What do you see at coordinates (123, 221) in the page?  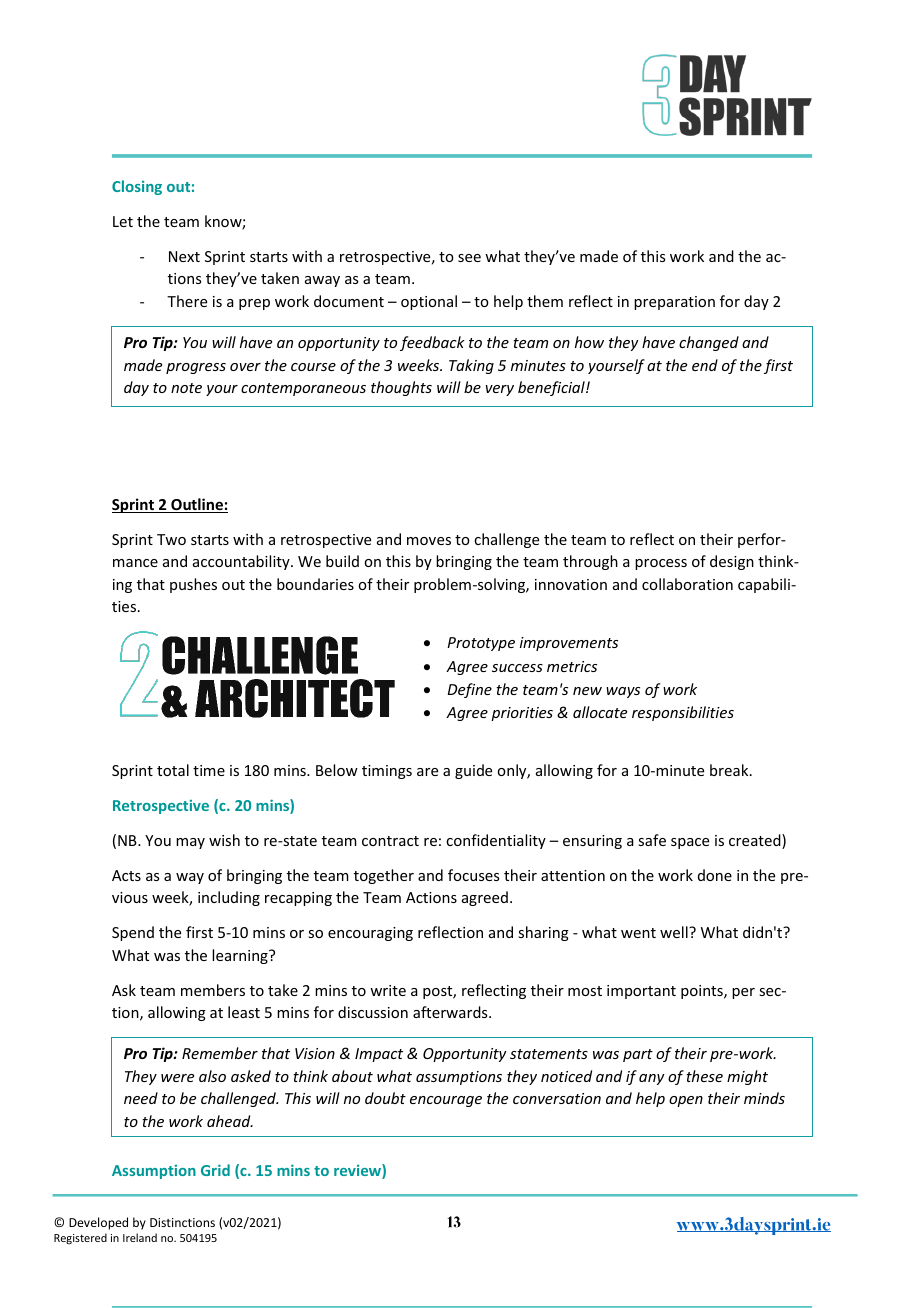 I see `Let` at bounding box center [123, 221].
